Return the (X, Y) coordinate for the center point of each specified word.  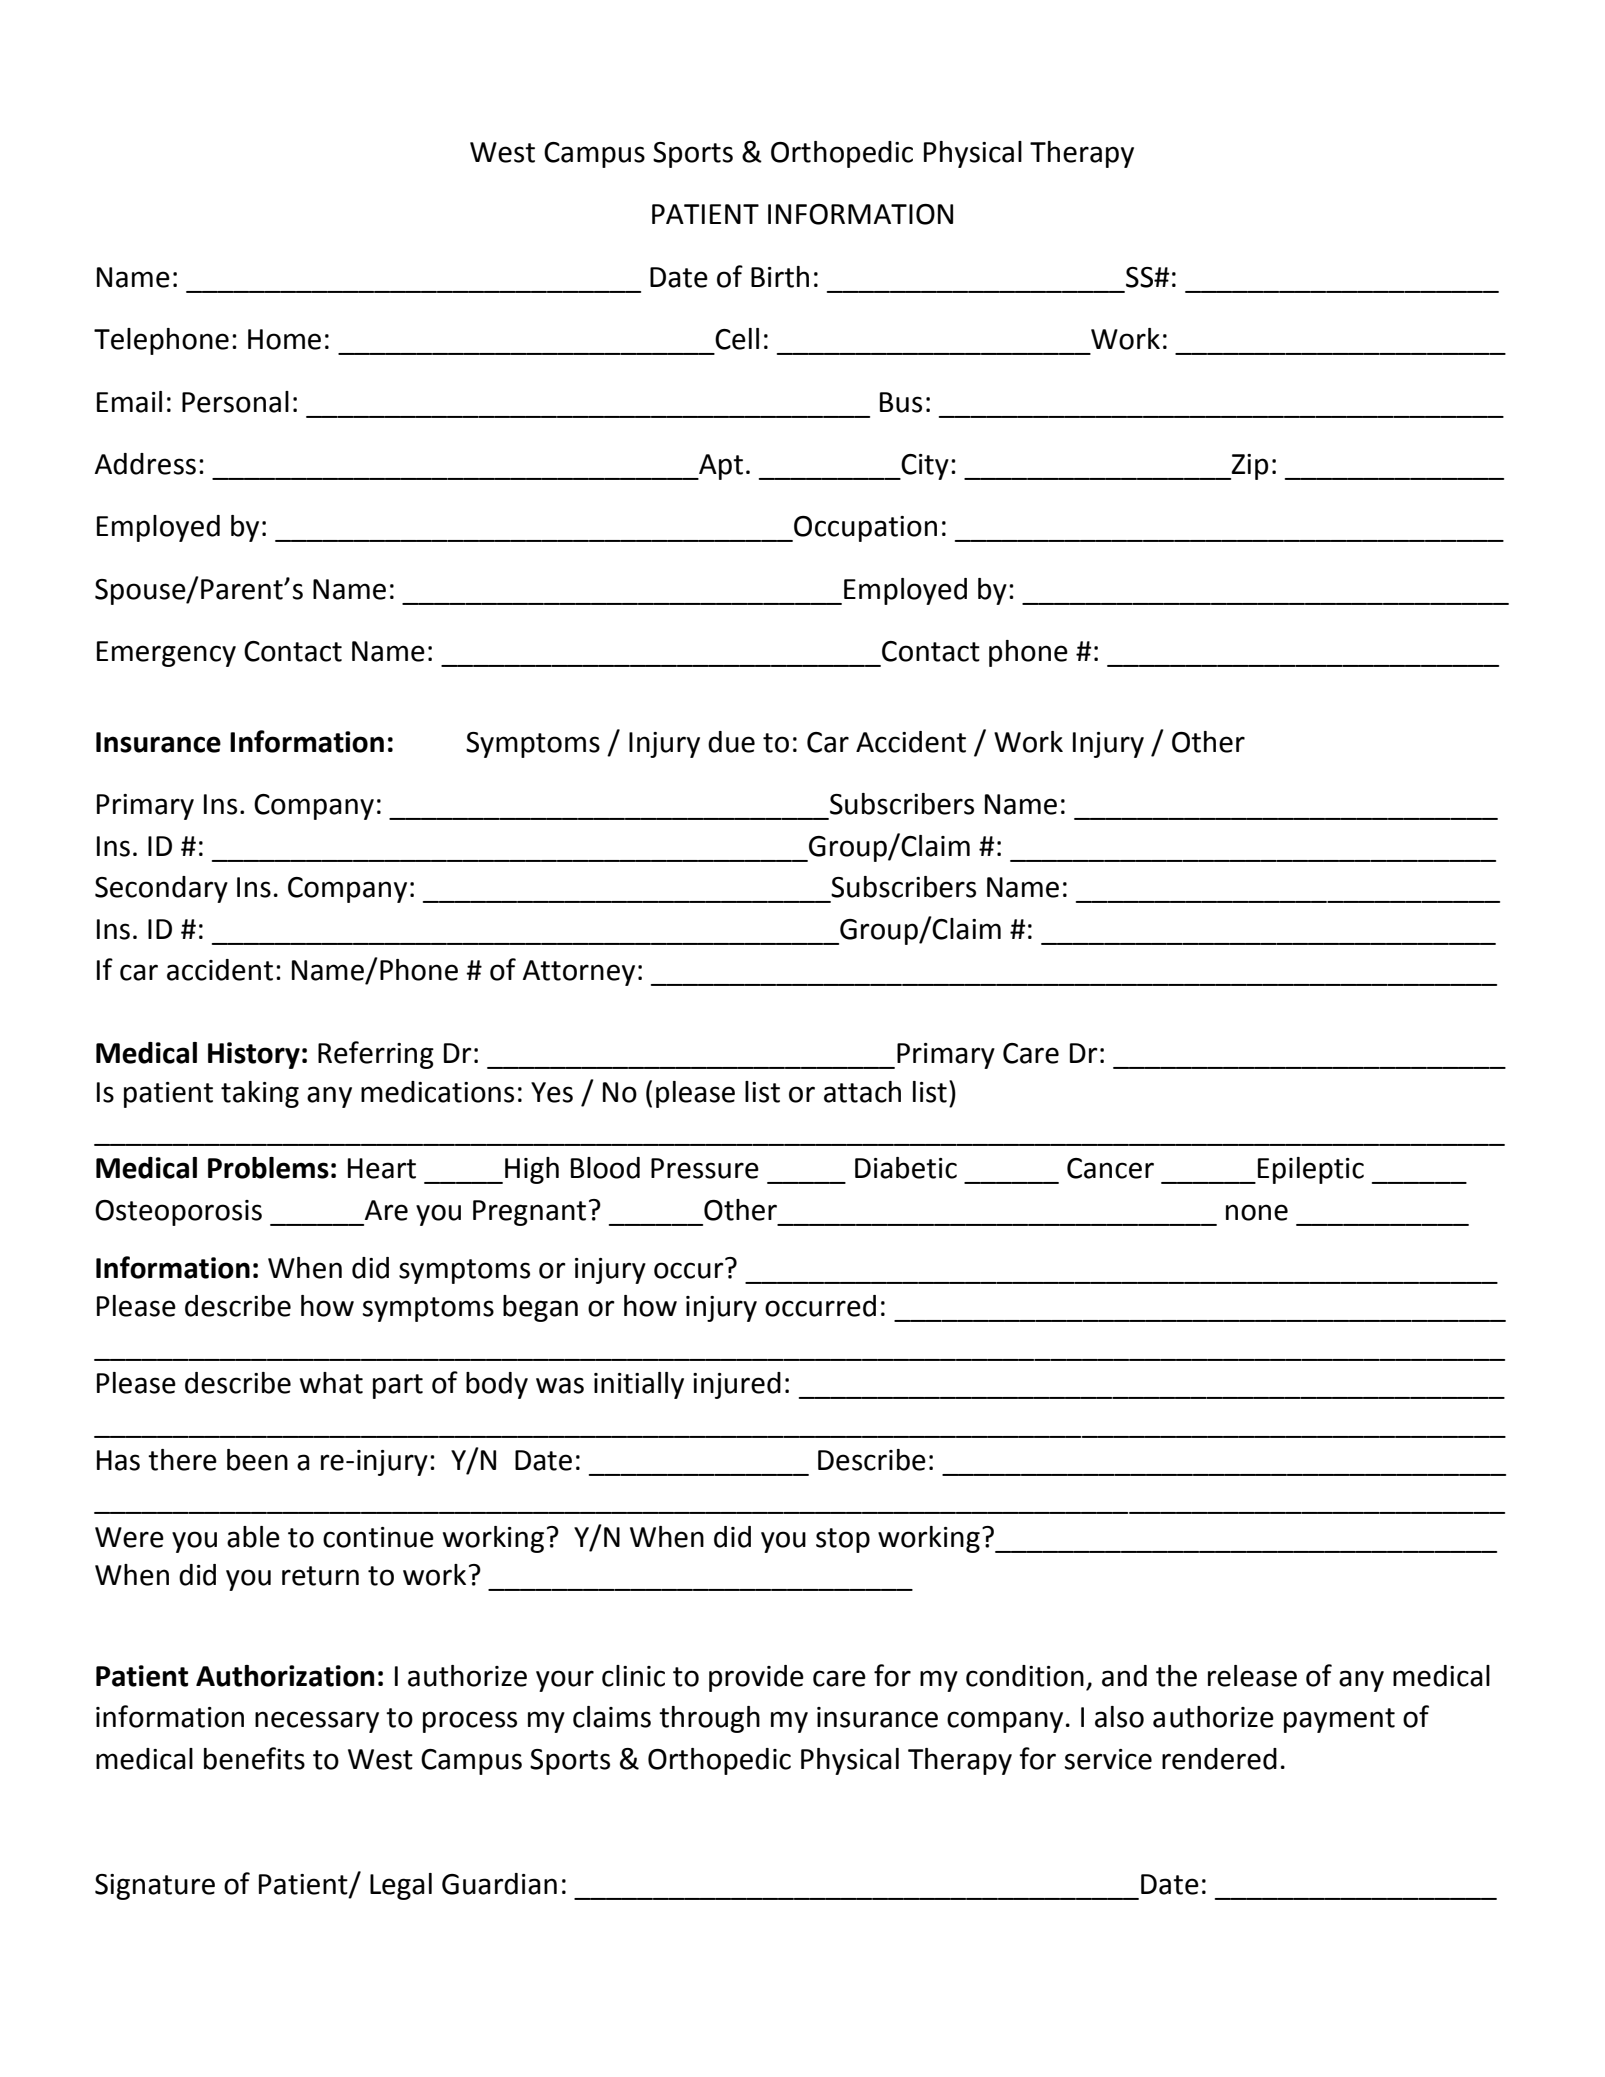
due (731, 742)
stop (843, 1540)
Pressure (705, 1168)
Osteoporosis (178, 1213)
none (1257, 1212)
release (1252, 1676)
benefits (254, 1758)
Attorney (579, 973)
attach (862, 1092)
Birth (780, 277)
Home (284, 339)
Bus (901, 402)
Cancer (1110, 1168)
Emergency (166, 654)
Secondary (161, 889)
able (253, 1537)
